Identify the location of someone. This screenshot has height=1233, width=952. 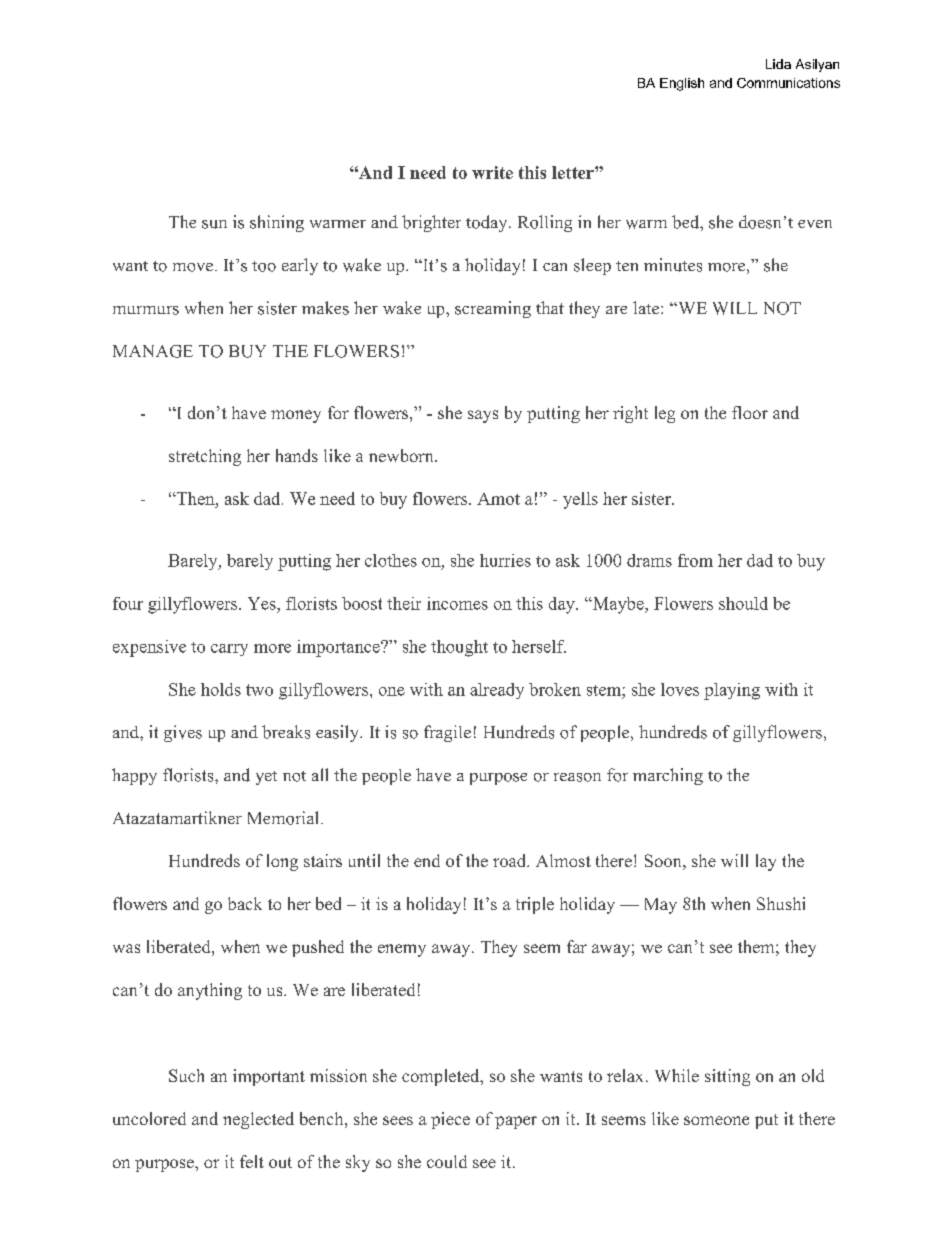
(716, 1120).
